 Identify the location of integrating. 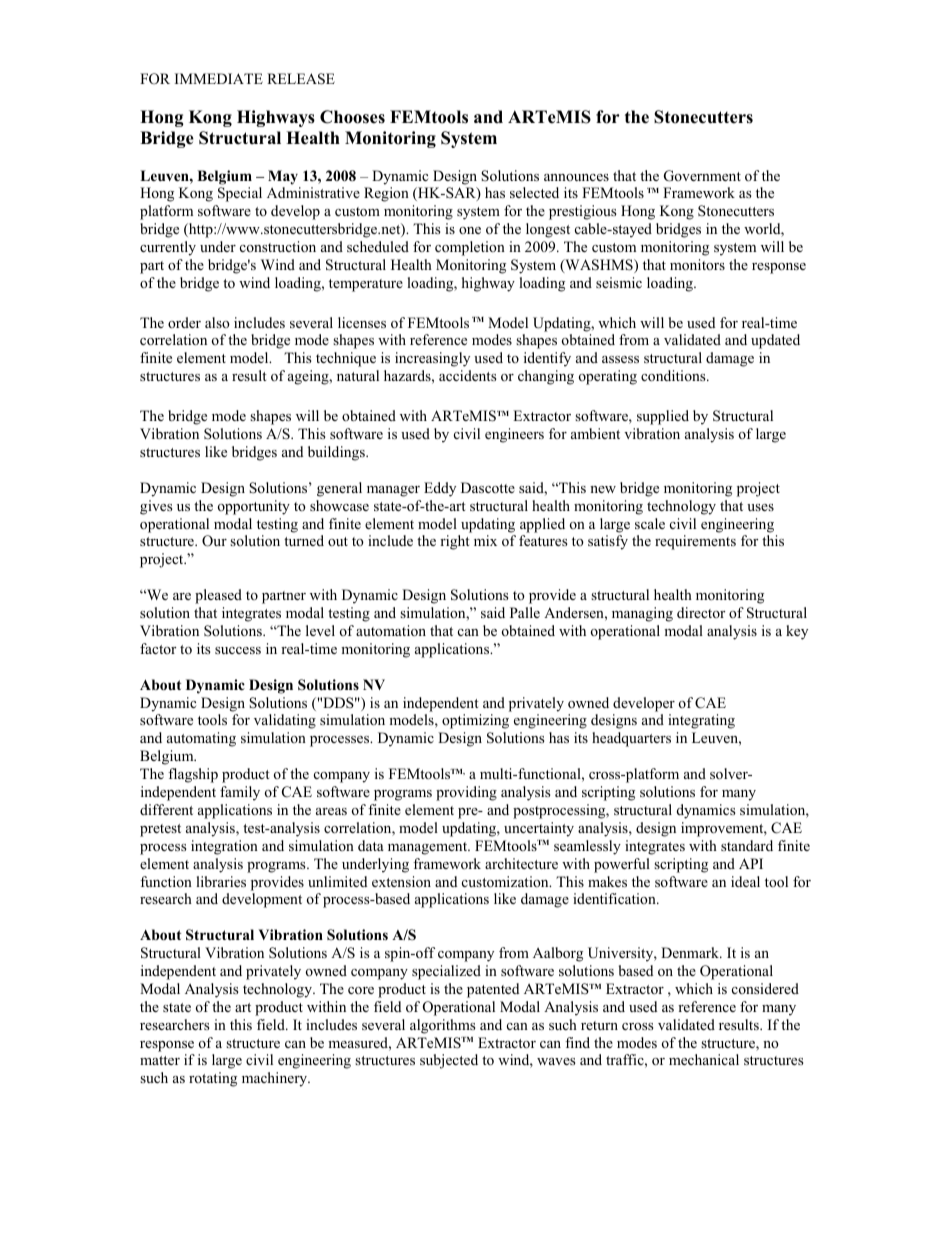
(701, 721).
